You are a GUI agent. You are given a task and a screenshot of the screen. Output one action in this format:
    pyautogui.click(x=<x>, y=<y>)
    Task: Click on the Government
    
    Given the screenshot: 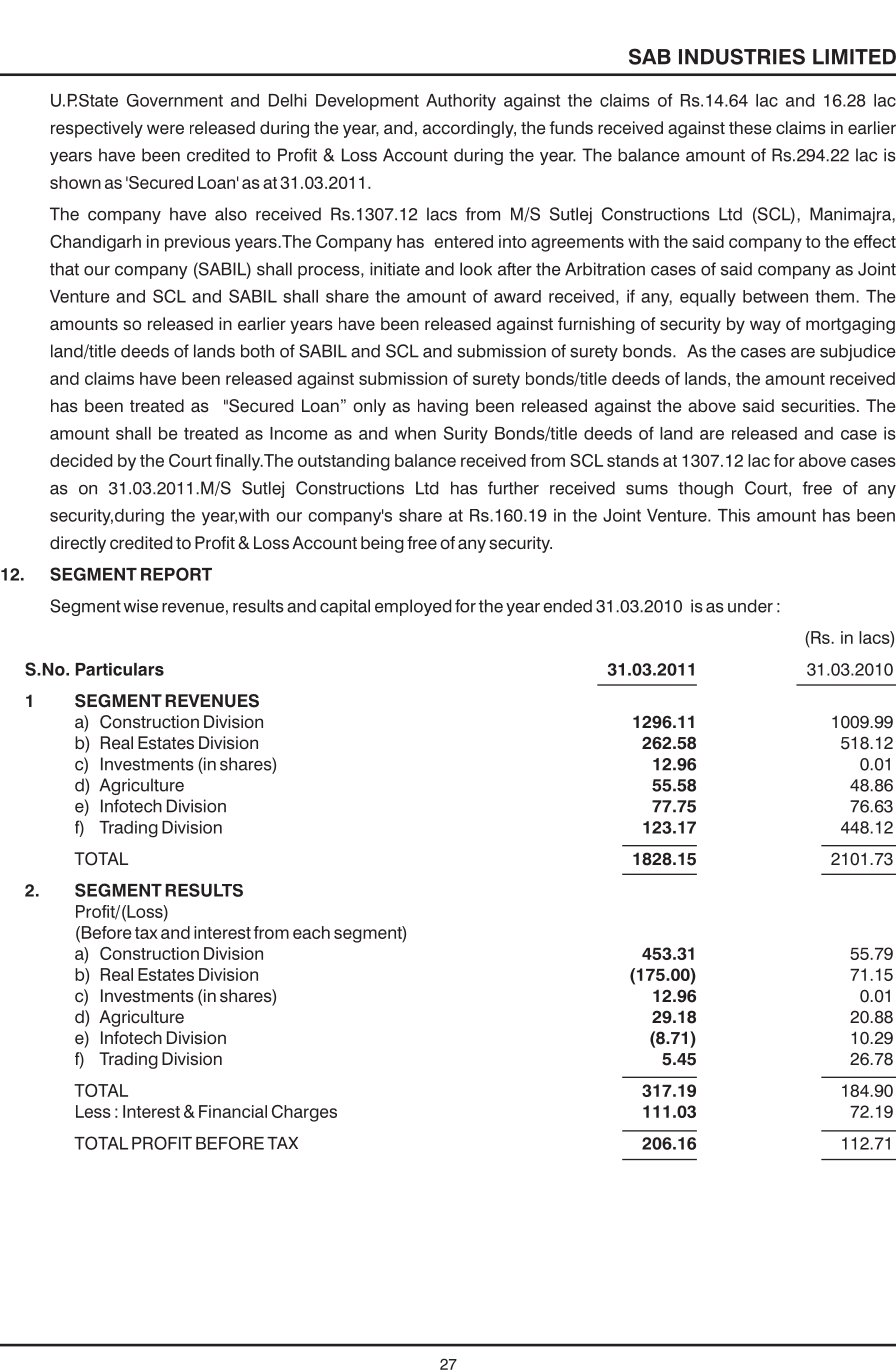 What is the action you would take?
    pyautogui.click(x=175, y=100)
